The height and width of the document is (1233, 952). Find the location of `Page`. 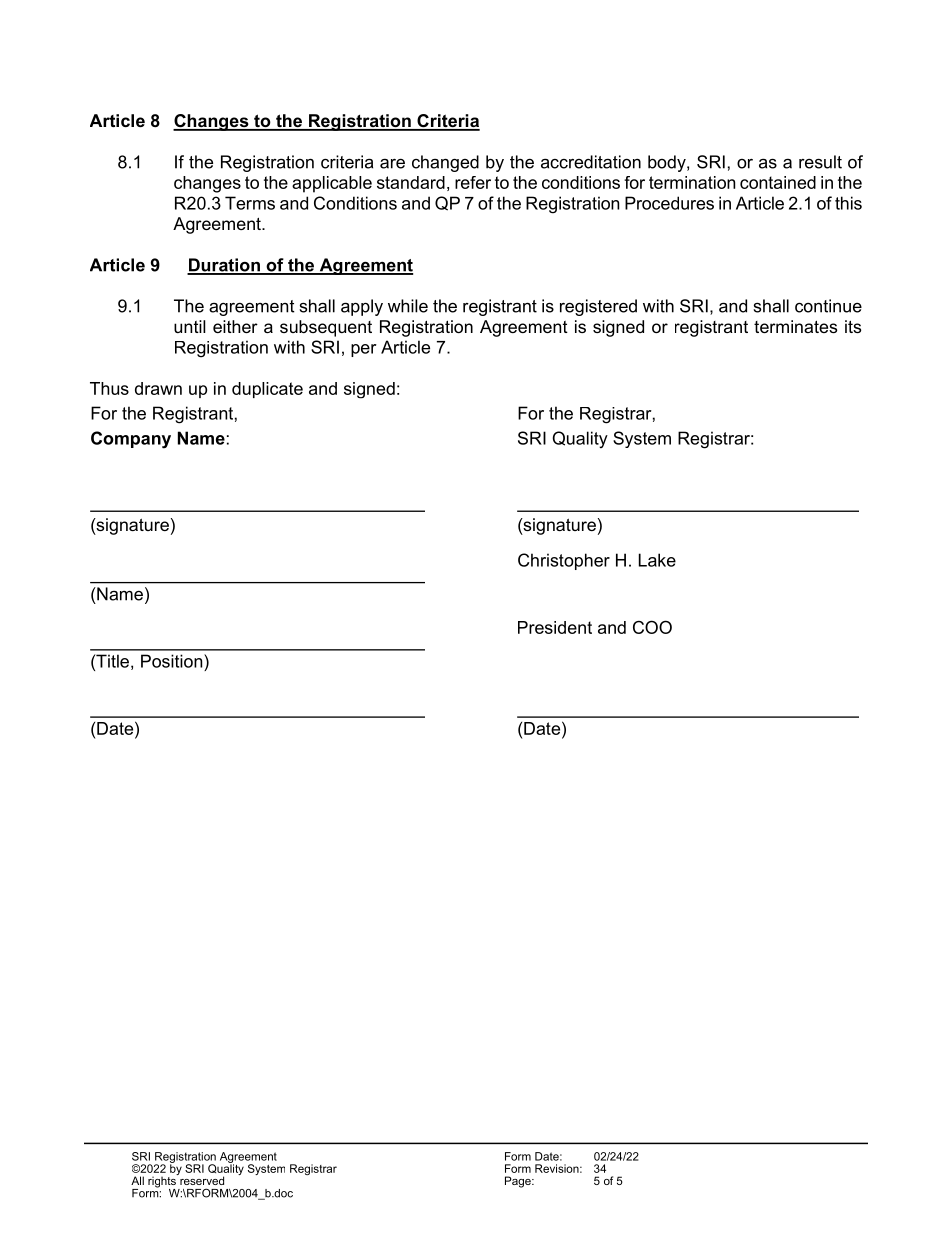

Page is located at coordinates (519, 1182).
